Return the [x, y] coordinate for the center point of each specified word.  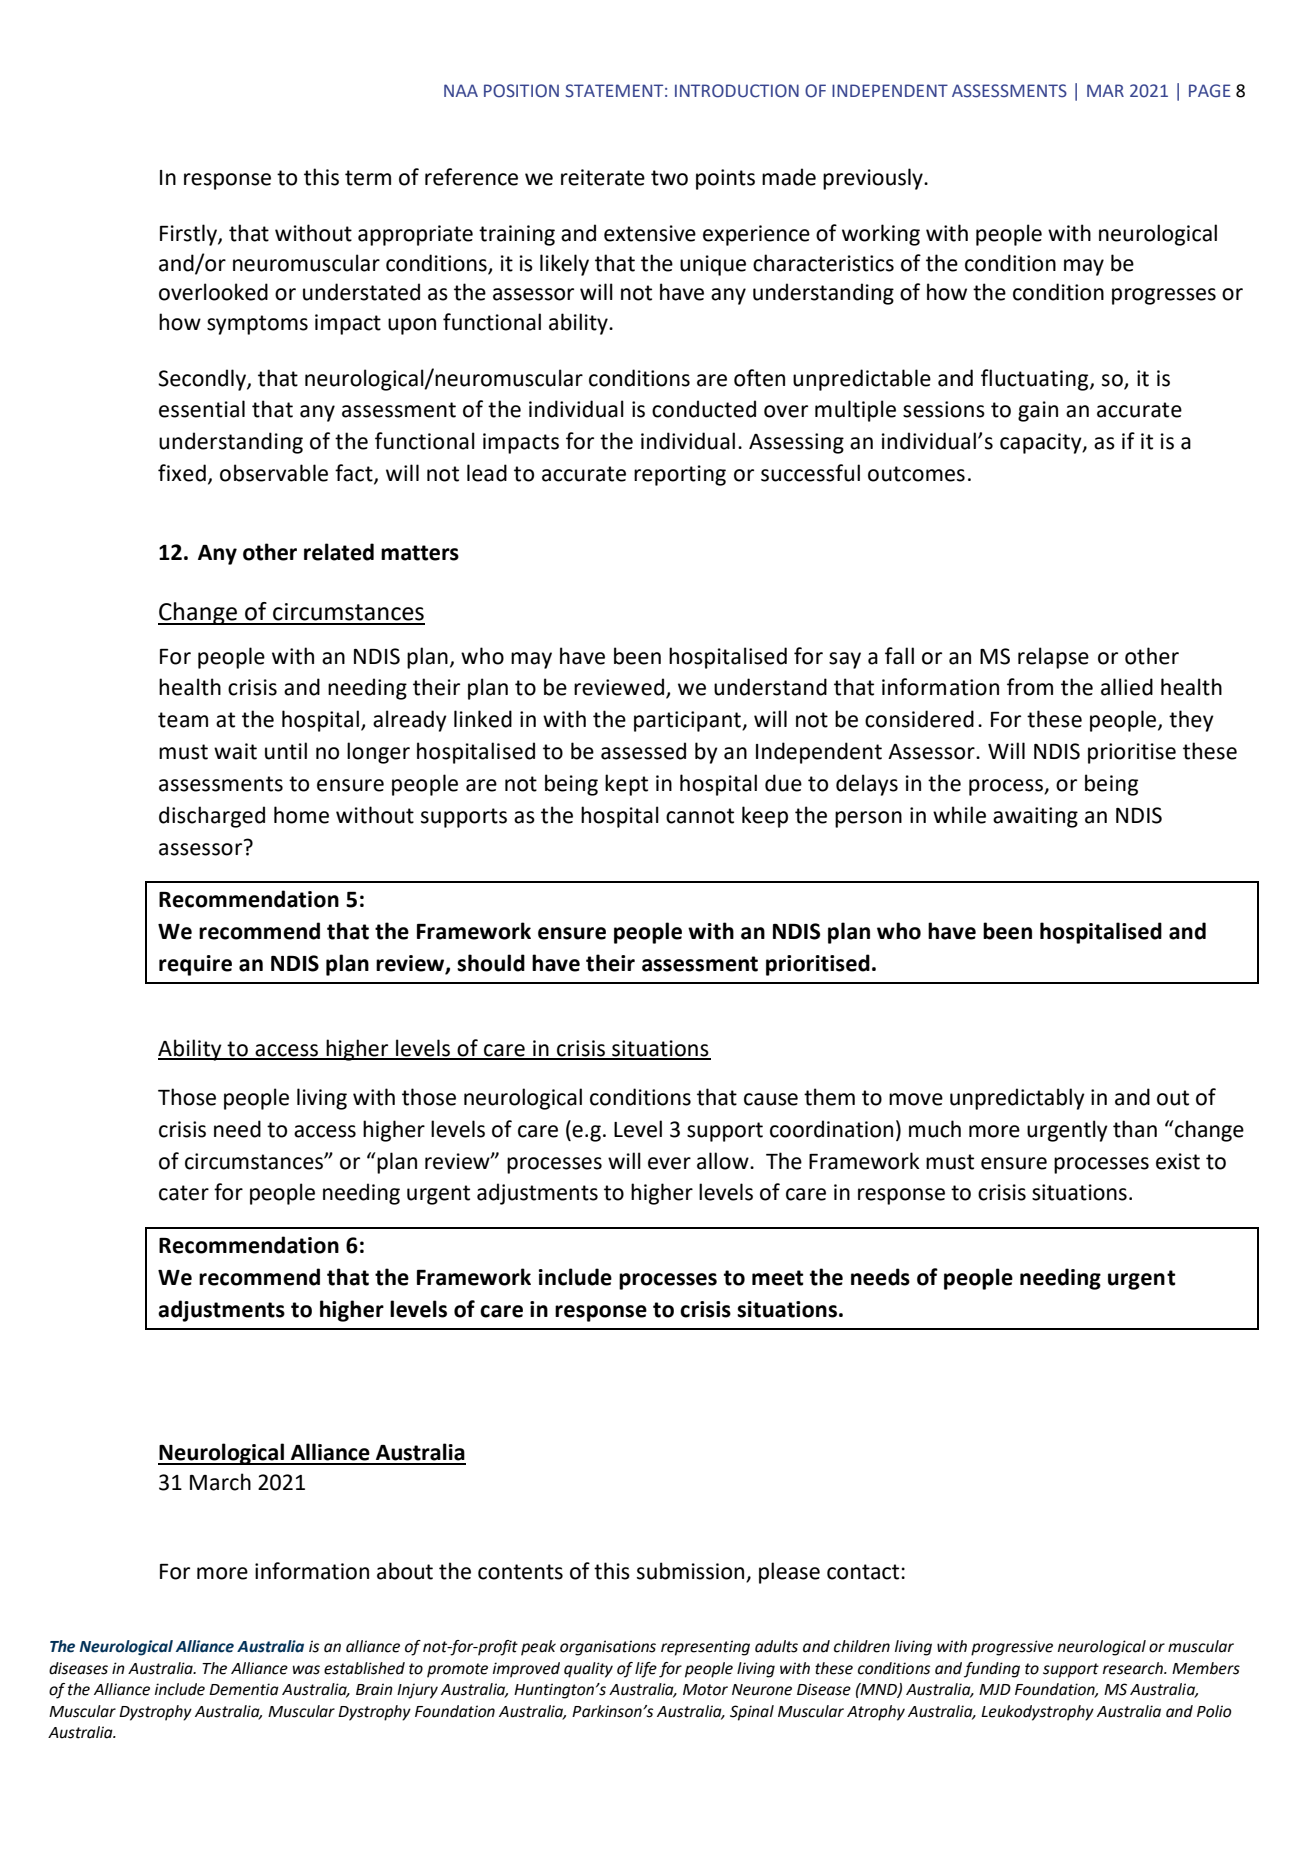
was [306, 1670]
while [959, 815]
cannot [700, 816]
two [669, 178]
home [301, 815]
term [368, 178]
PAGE [1210, 91]
